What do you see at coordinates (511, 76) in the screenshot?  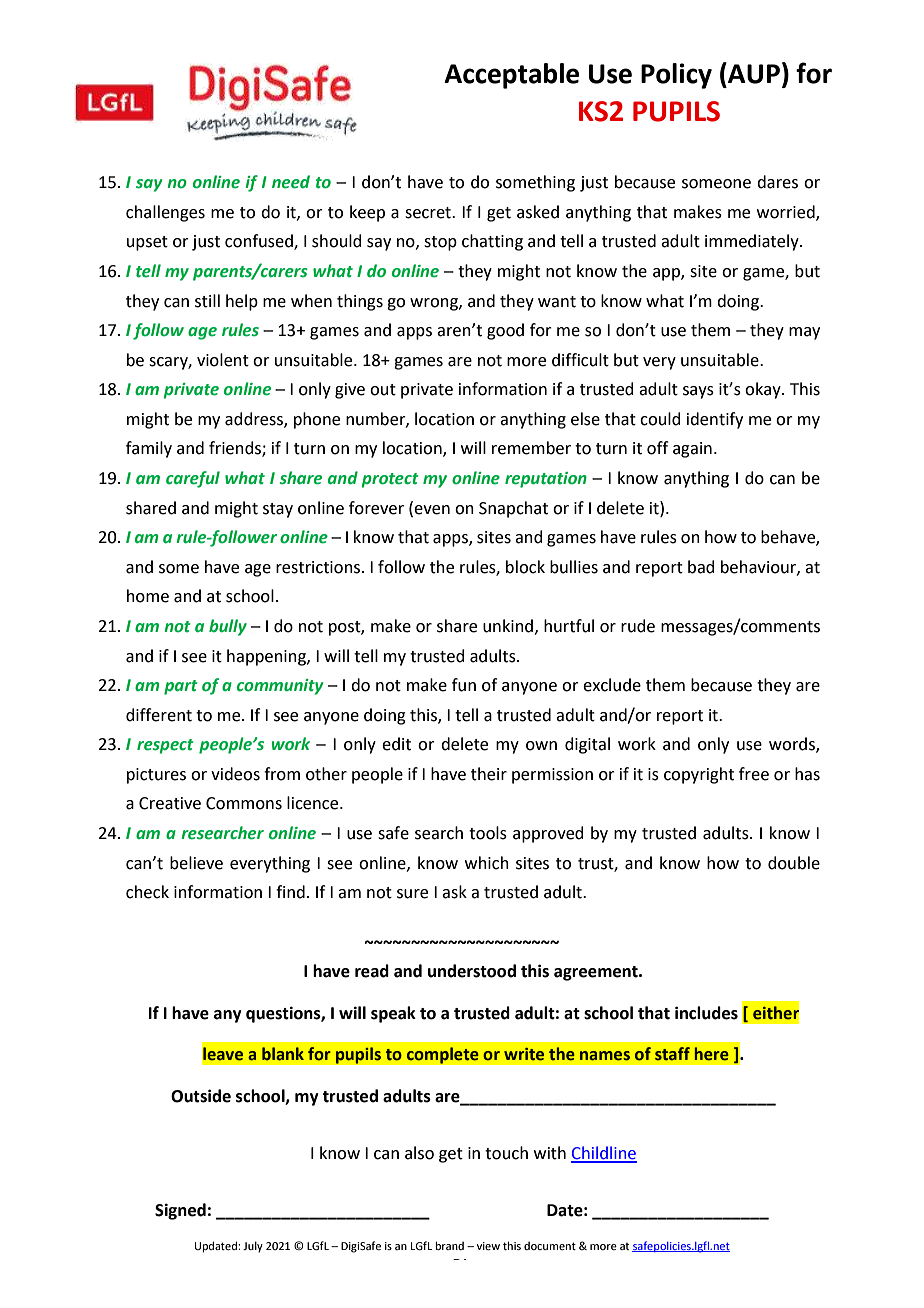 I see `Acceptable` at bounding box center [511, 76].
